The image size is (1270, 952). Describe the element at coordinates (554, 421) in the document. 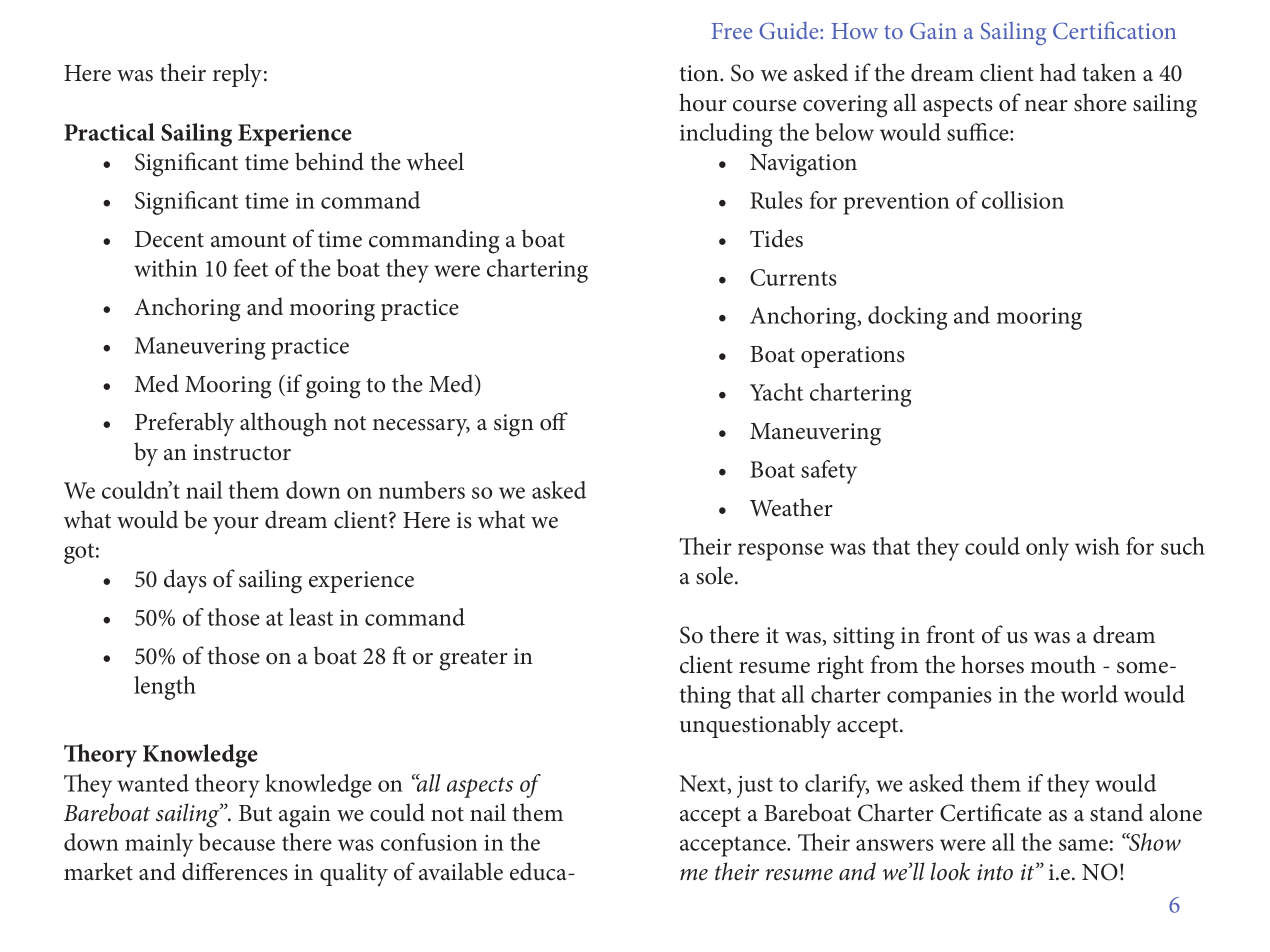

I see `off` at that location.
